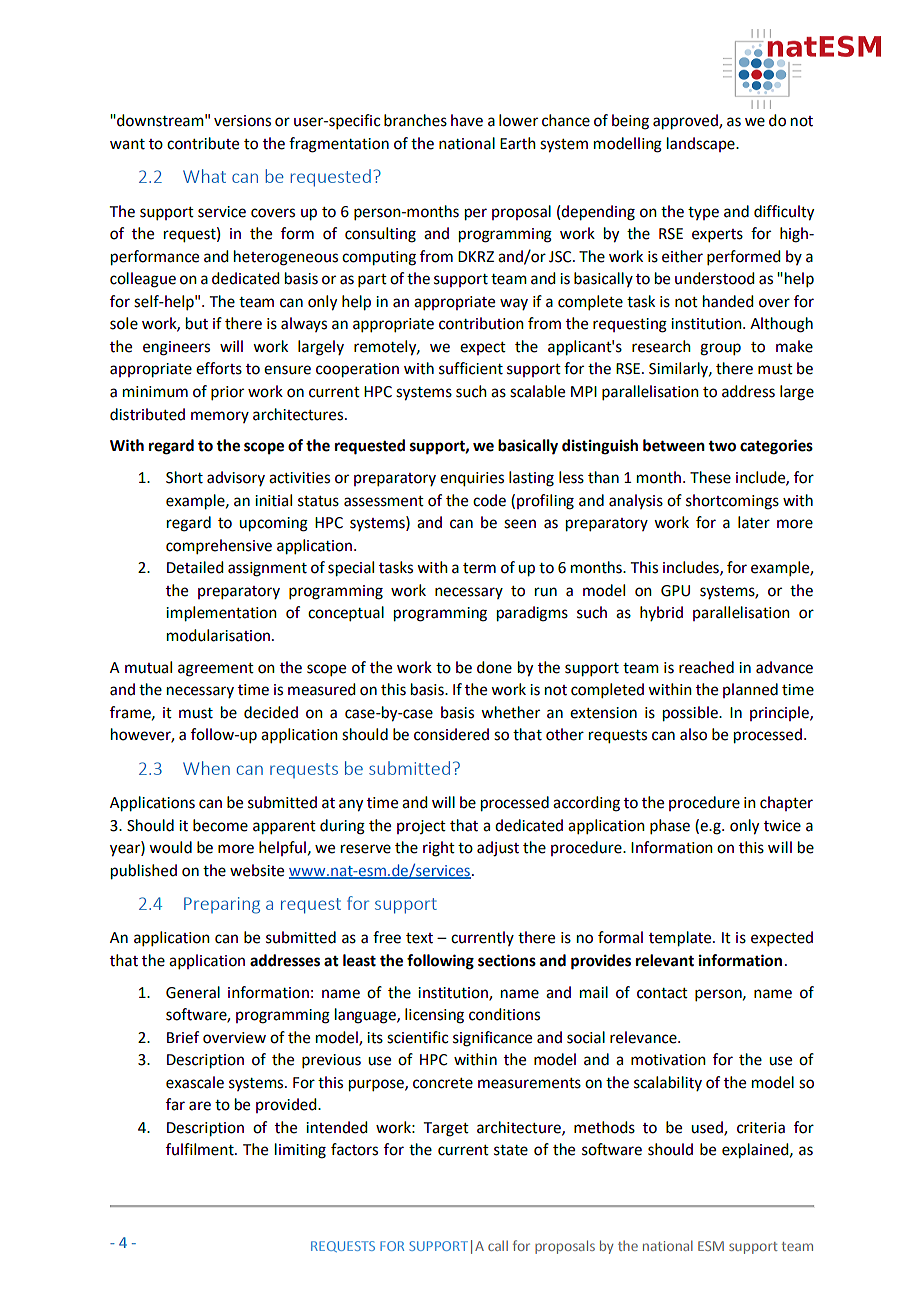 The image size is (924, 1308). I want to click on reached, so click(706, 667).
